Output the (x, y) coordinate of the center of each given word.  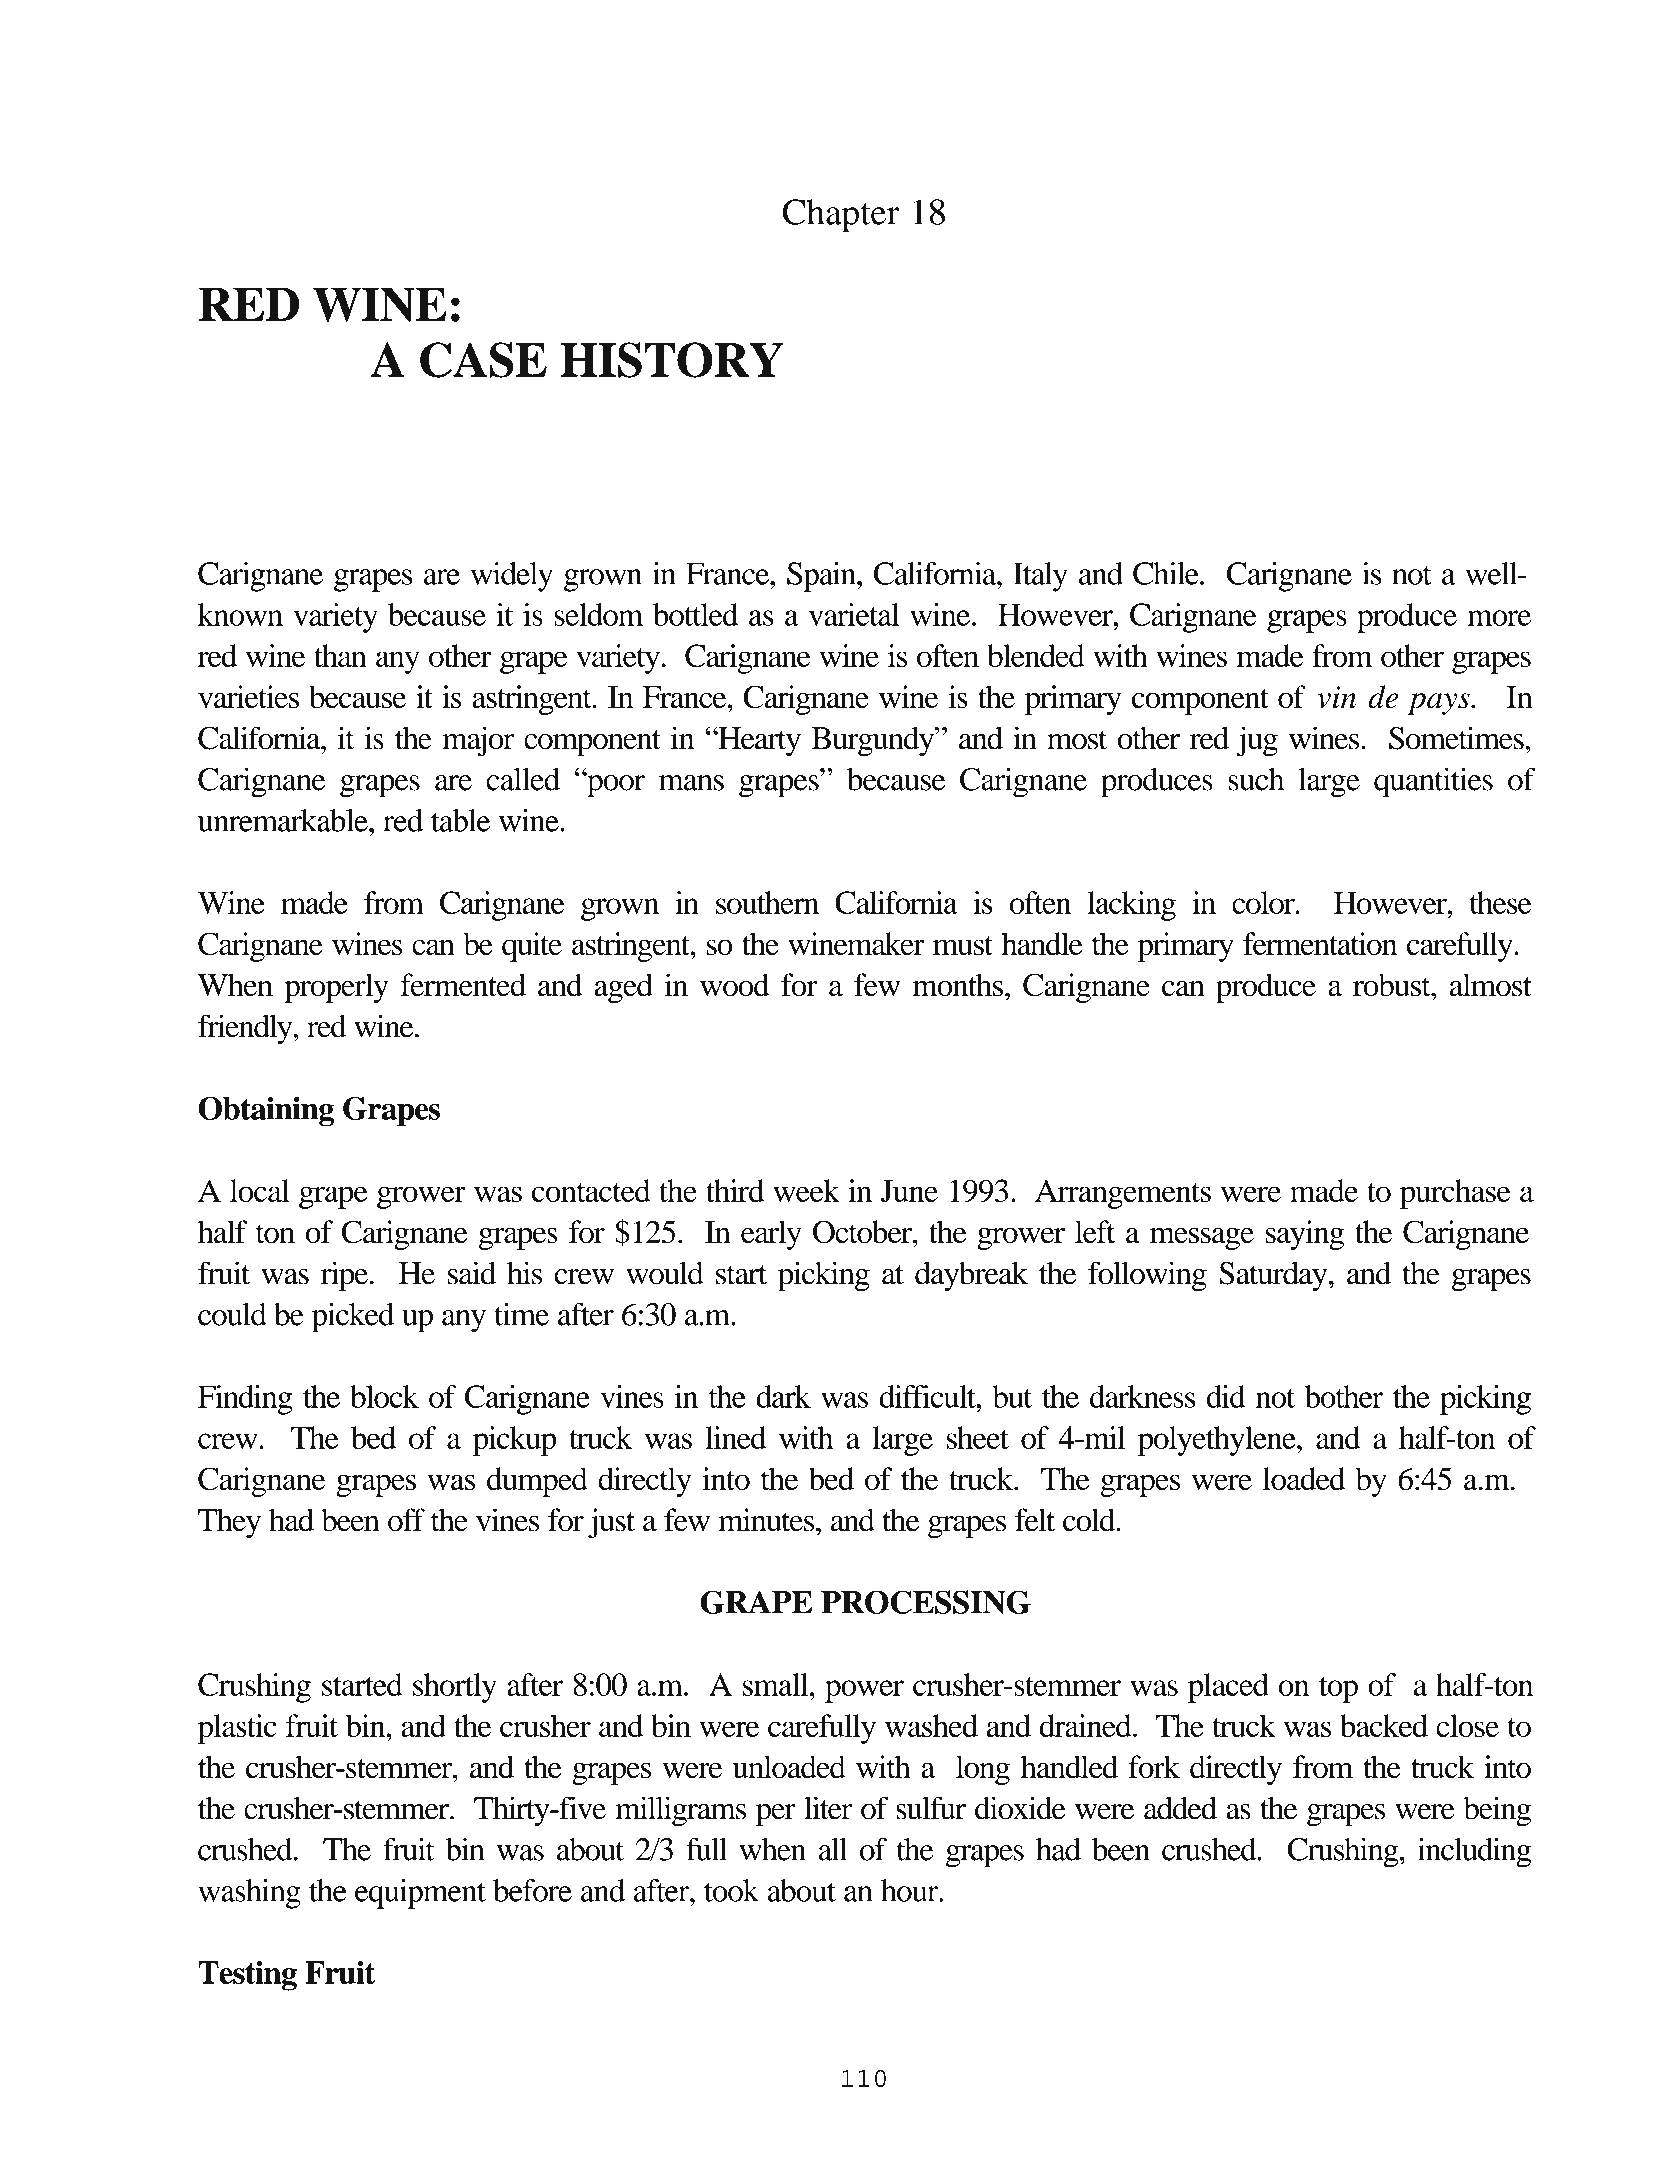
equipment (420, 1894)
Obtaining (266, 1111)
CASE (483, 360)
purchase (1455, 1194)
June (909, 1191)
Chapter (841, 216)
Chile (1167, 573)
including (1474, 1852)
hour (911, 1890)
